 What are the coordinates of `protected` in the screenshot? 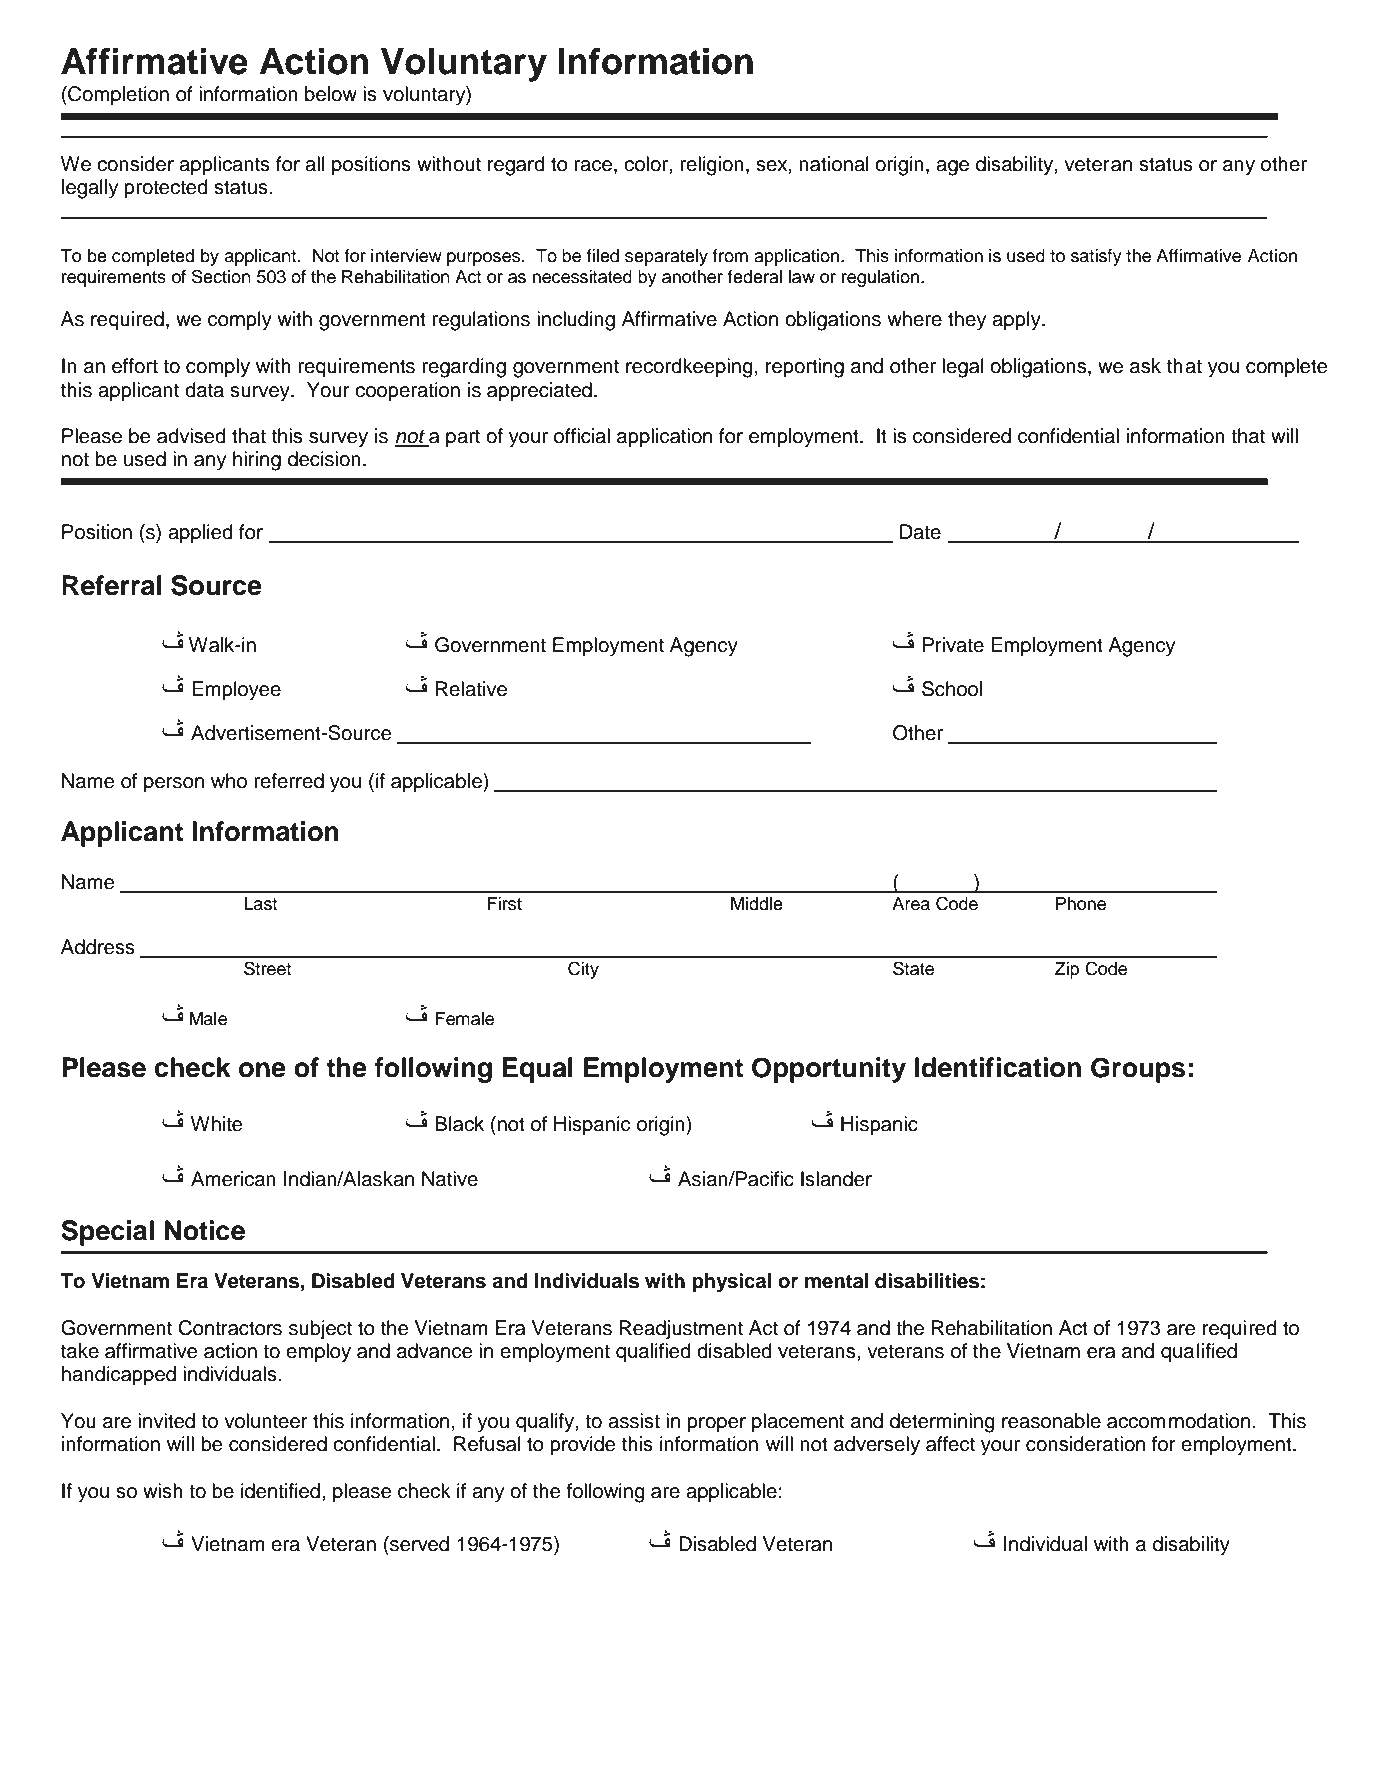 It's located at (166, 189).
